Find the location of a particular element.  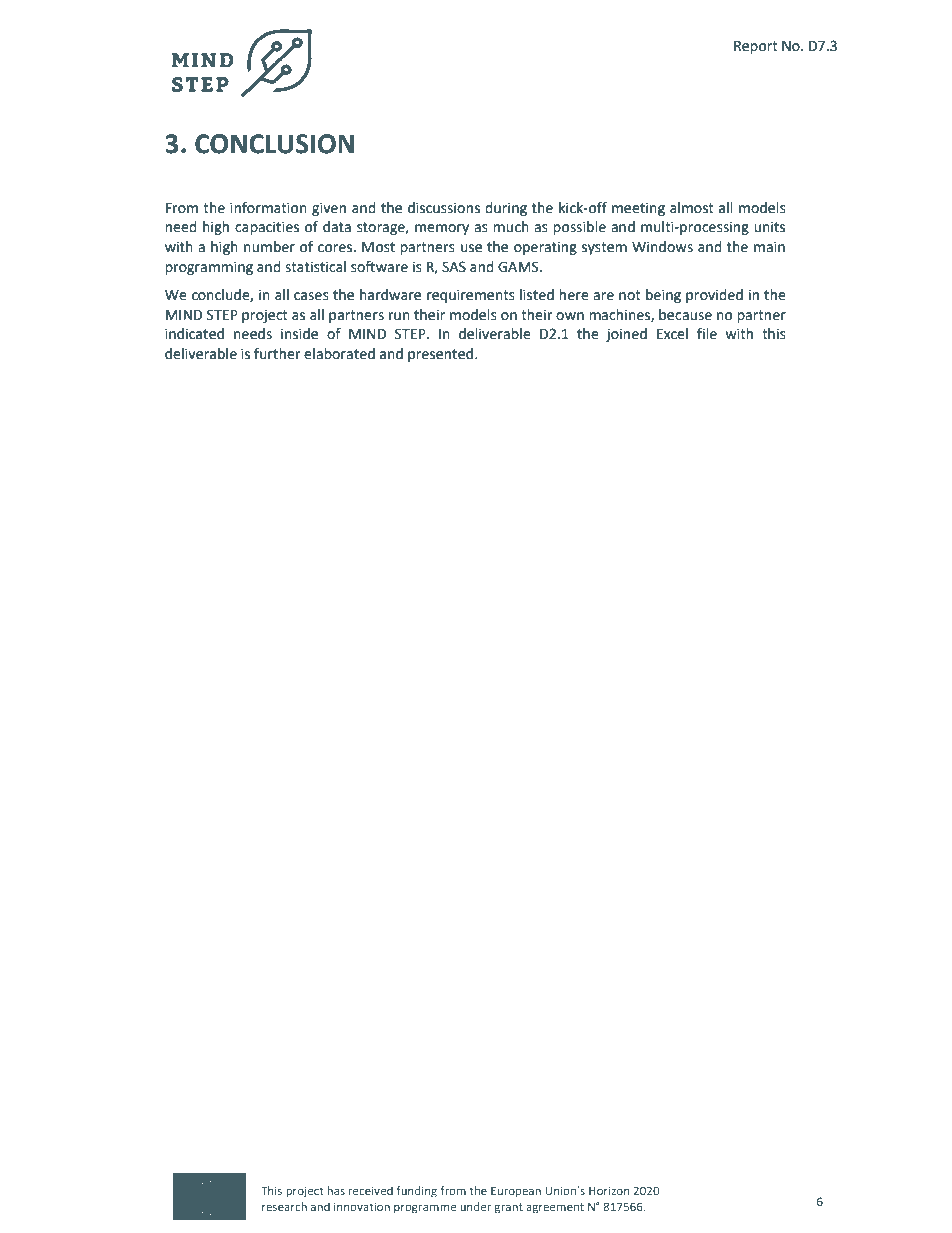

agreement is located at coordinates (555, 1208).
